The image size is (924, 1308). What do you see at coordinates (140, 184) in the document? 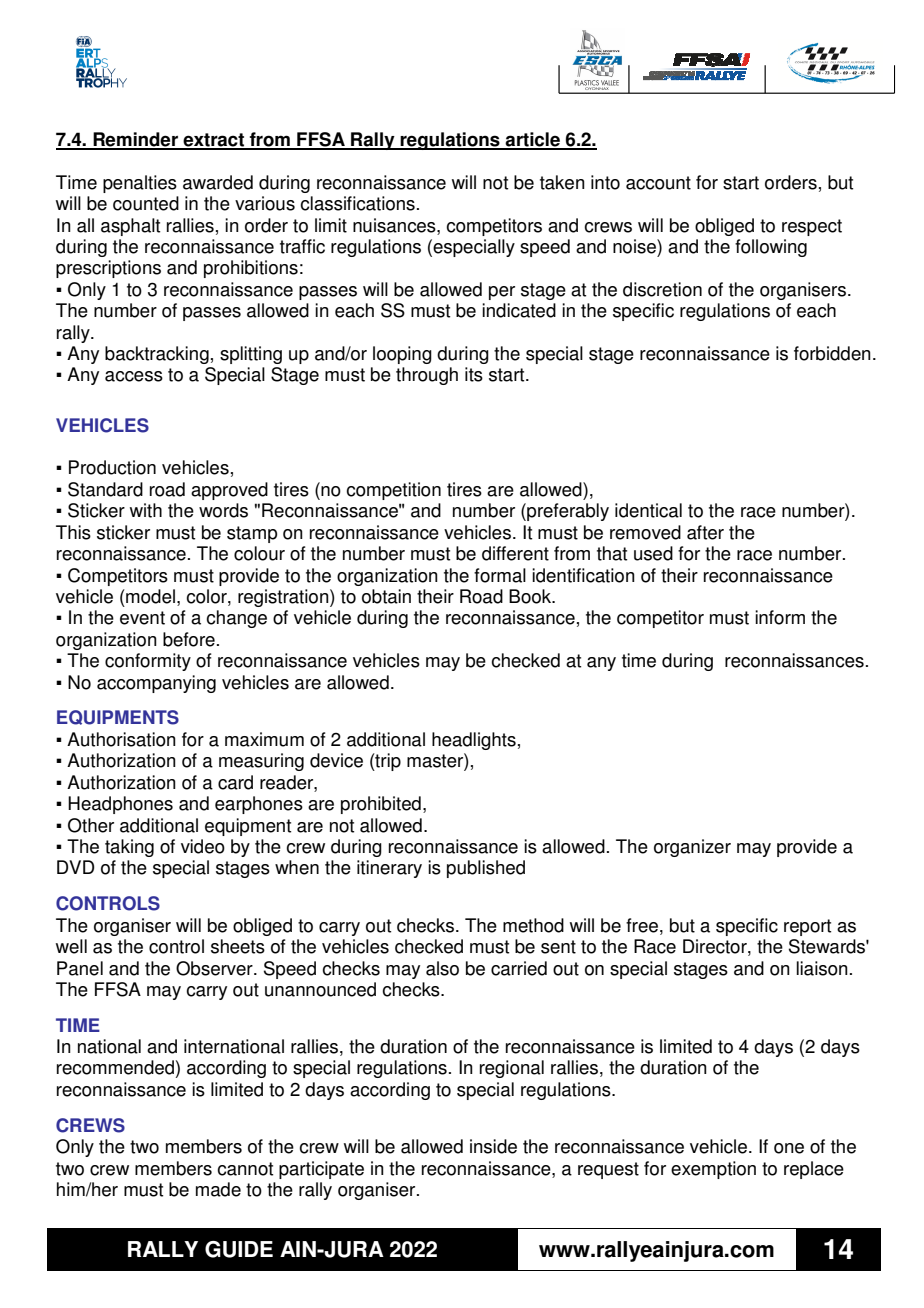
I see `penalties` at bounding box center [140, 184].
